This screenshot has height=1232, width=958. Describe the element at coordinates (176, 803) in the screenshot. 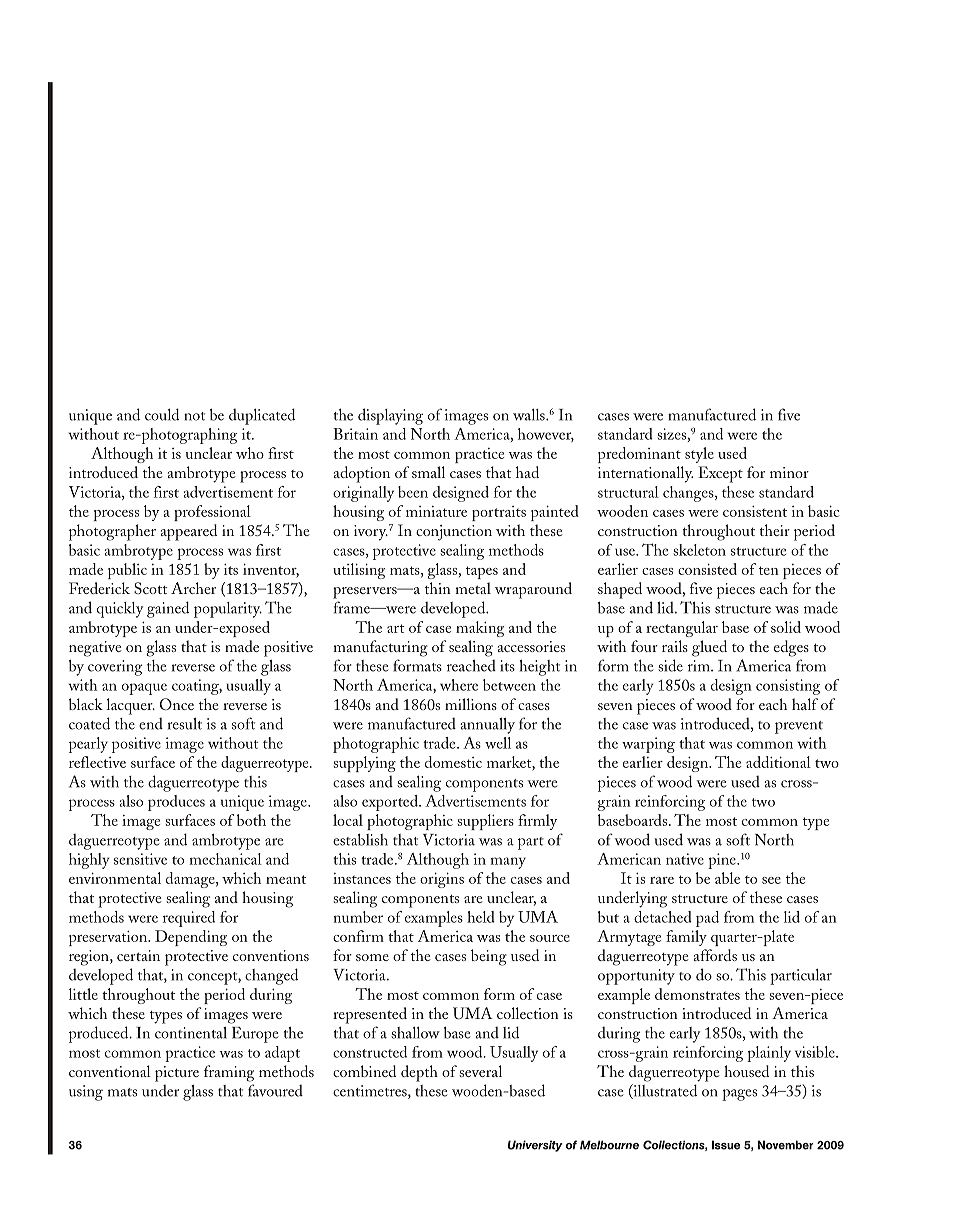

I see `produces` at that location.
